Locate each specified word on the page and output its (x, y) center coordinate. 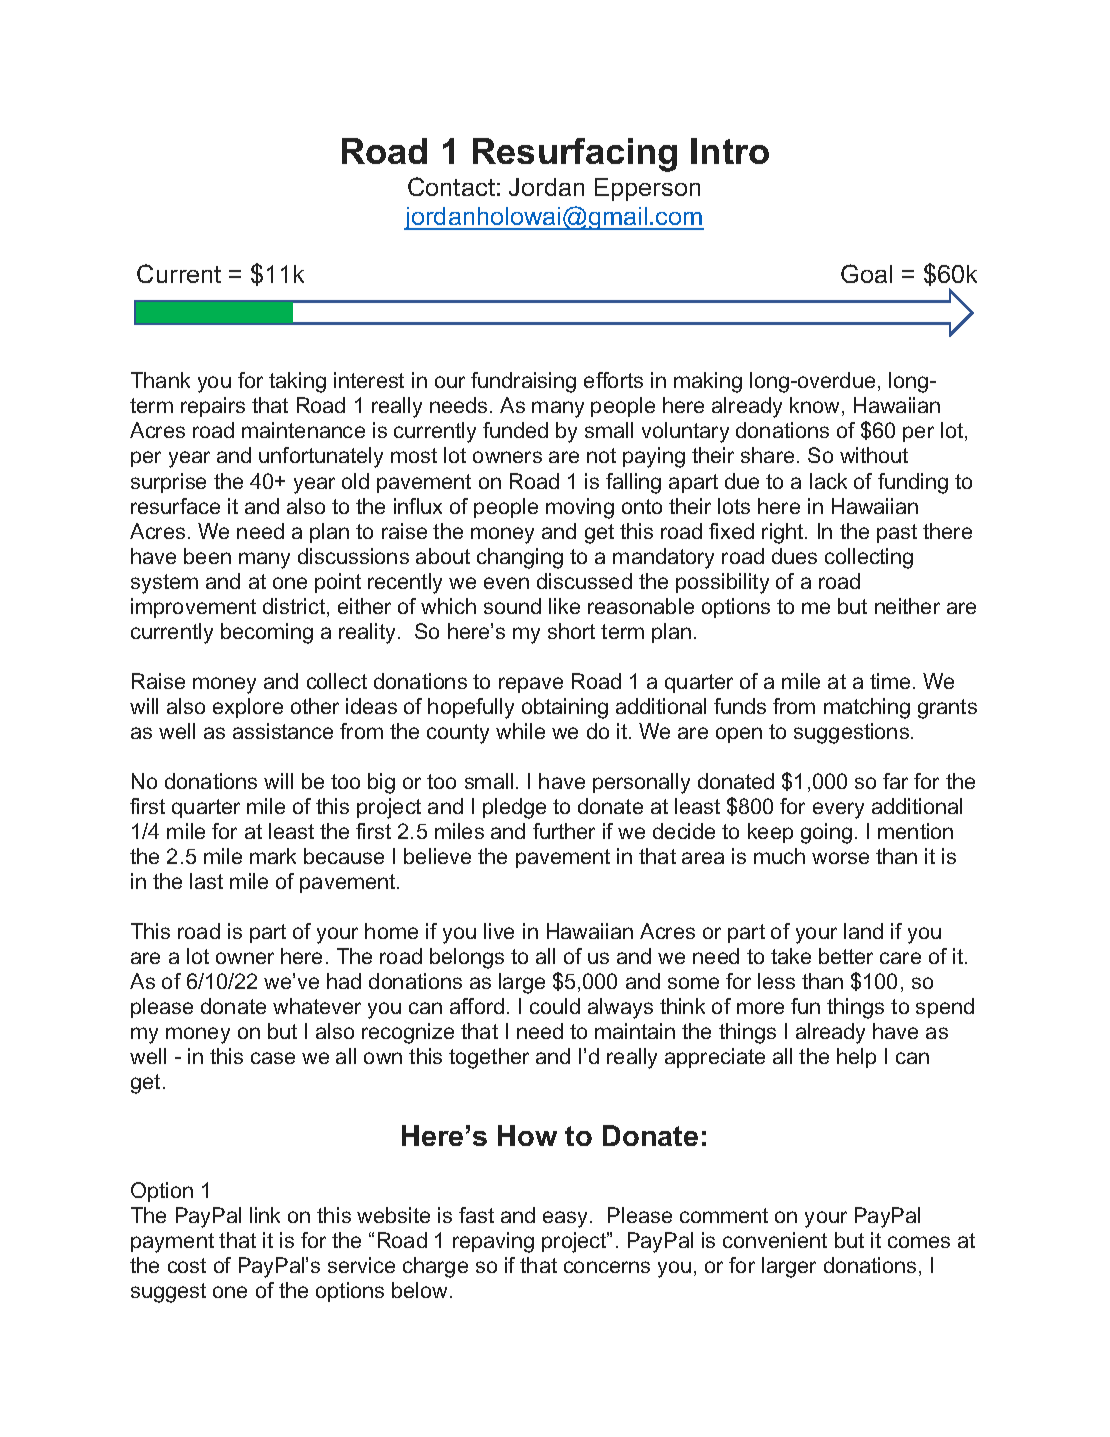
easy (567, 1219)
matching (867, 708)
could (555, 1006)
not (601, 455)
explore (248, 708)
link (265, 1215)
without (874, 455)
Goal (866, 273)
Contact (451, 186)
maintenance (303, 430)
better (846, 956)
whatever (317, 1006)
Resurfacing (575, 155)
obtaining (565, 708)
